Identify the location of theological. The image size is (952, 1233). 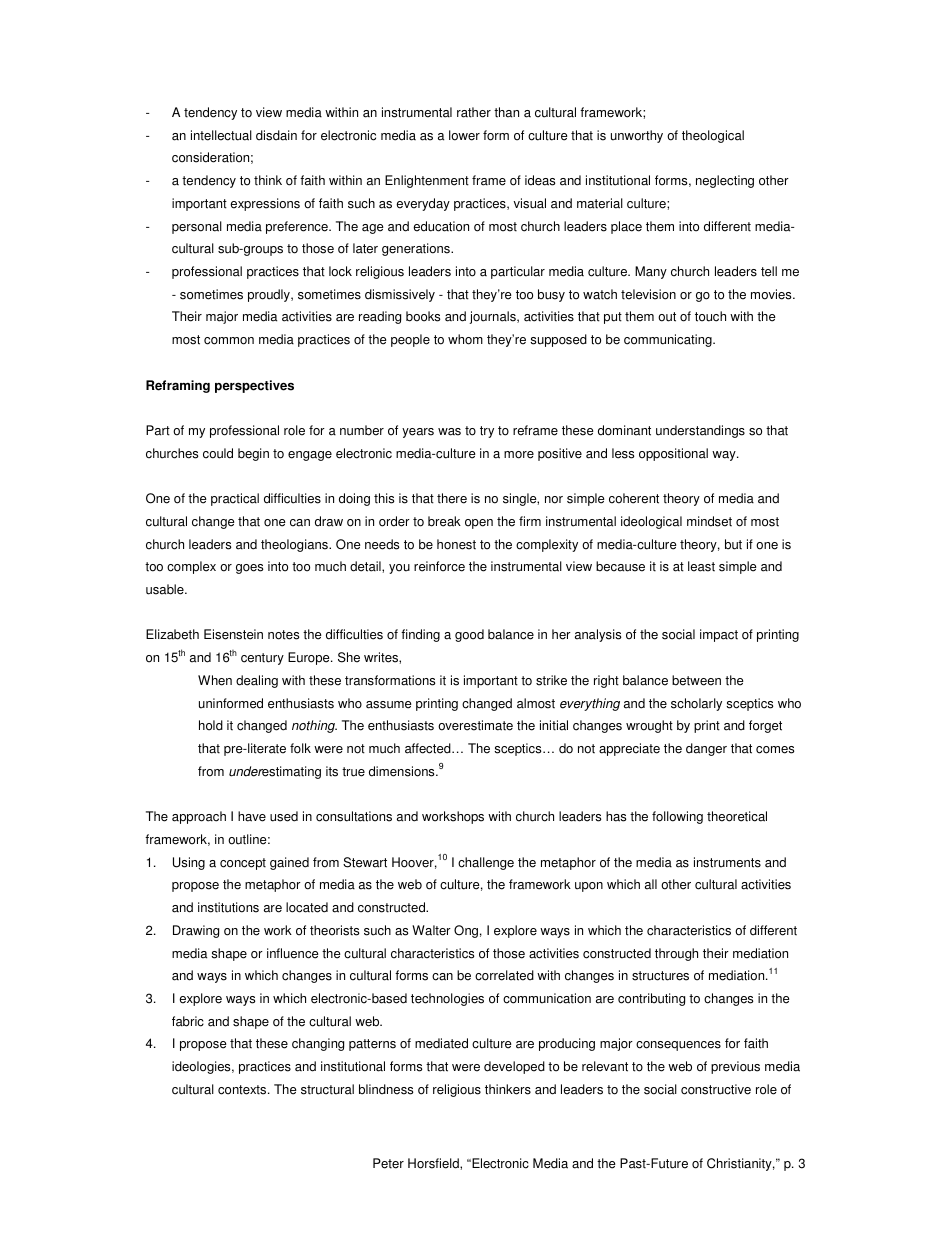
(713, 136).
